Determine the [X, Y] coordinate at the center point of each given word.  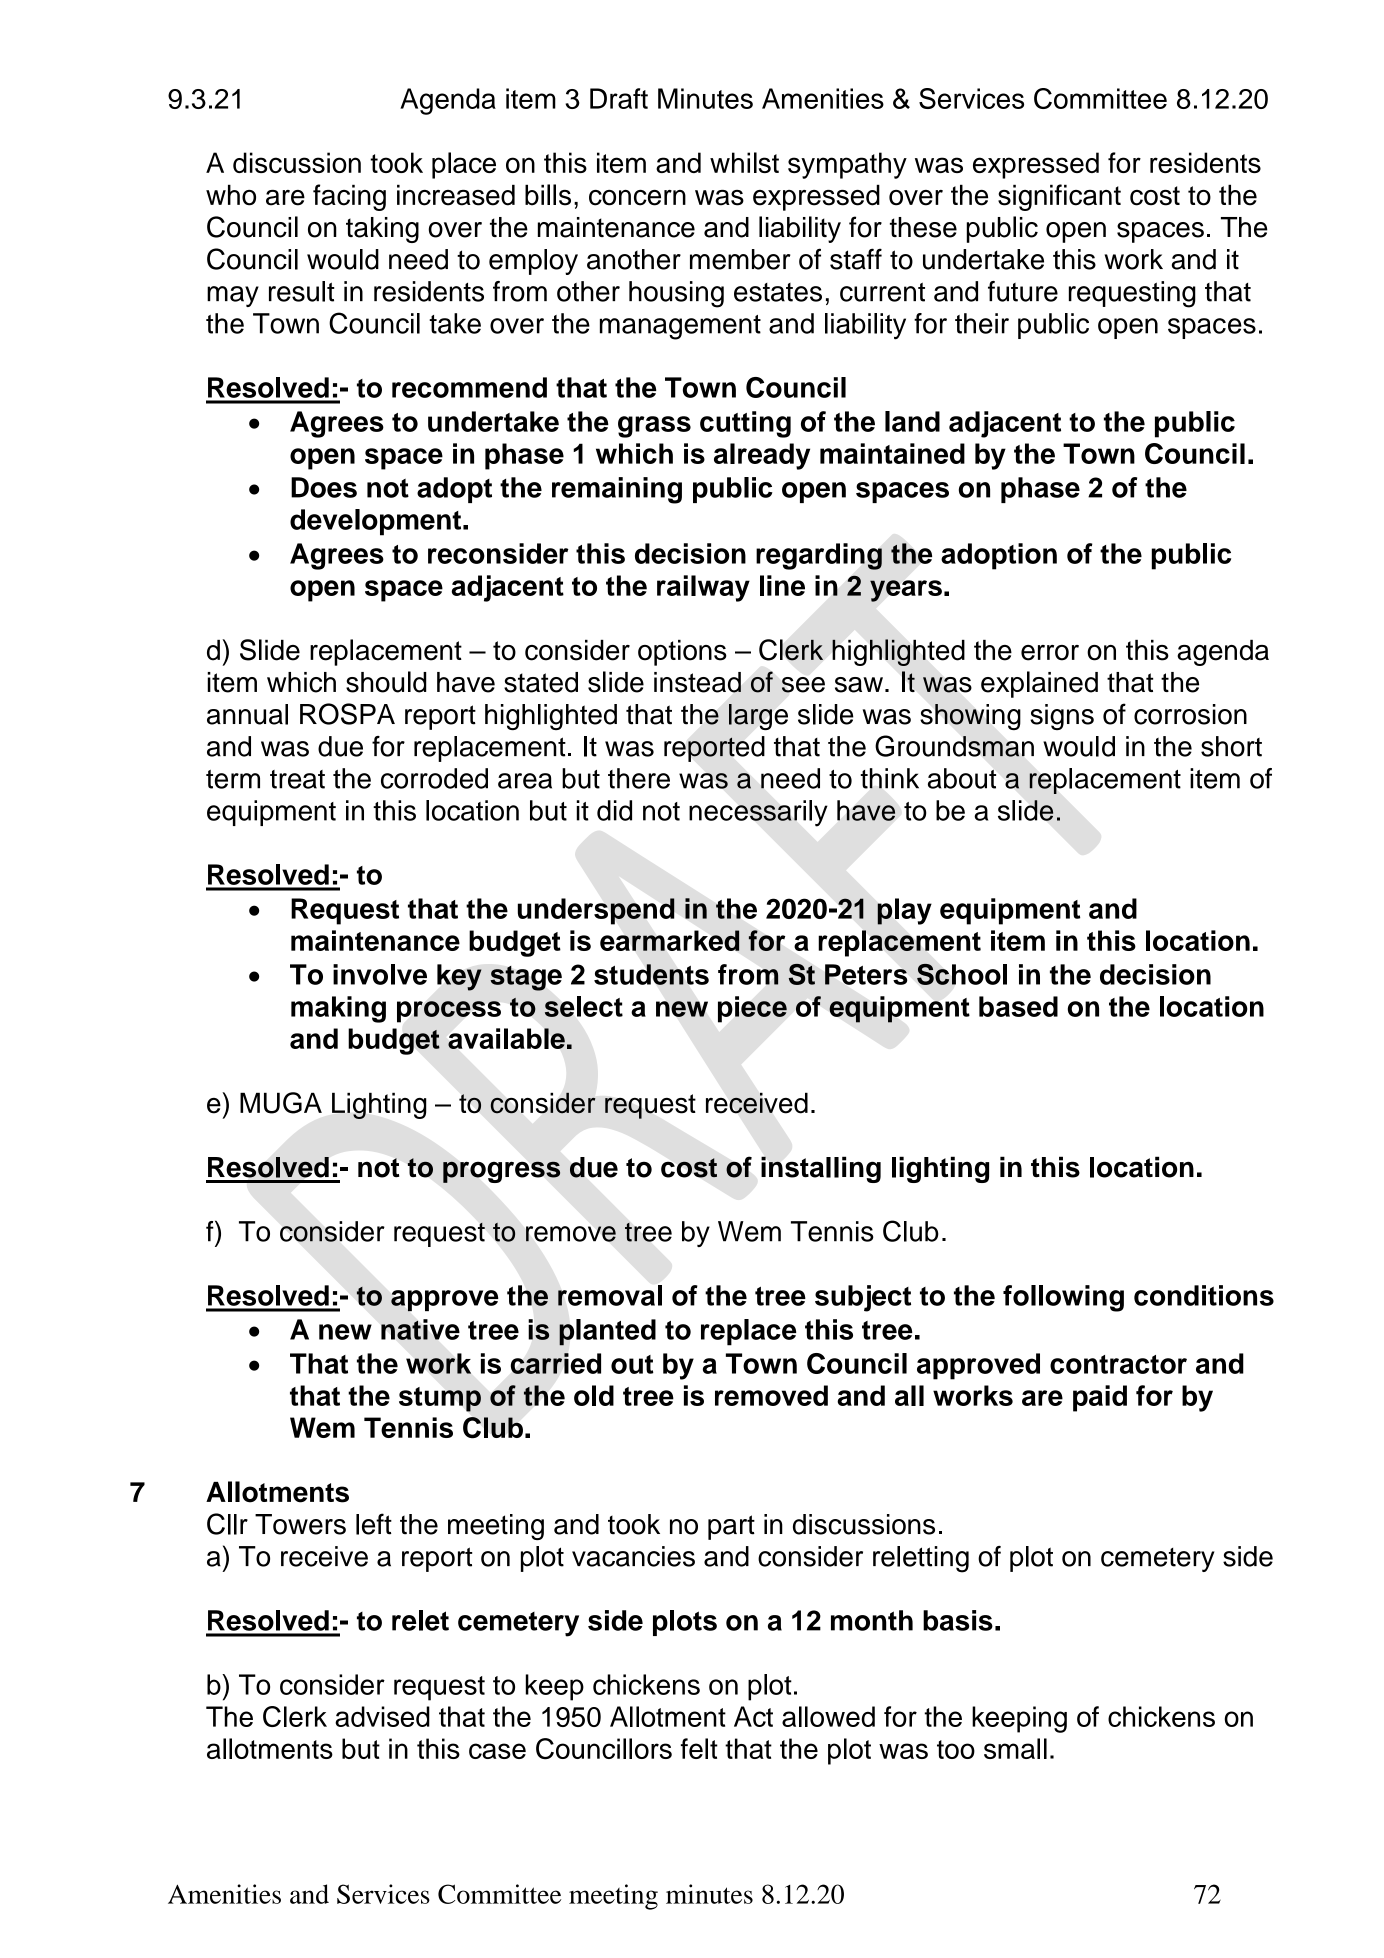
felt [699, 1748]
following [1063, 1298]
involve [380, 974]
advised [382, 1716]
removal [610, 1295]
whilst [744, 162]
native [420, 1329]
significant [1059, 197]
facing [349, 197]
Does [324, 487]
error [1050, 653]
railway [703, 588]
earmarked [670, 940]
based [1018, 1006]
